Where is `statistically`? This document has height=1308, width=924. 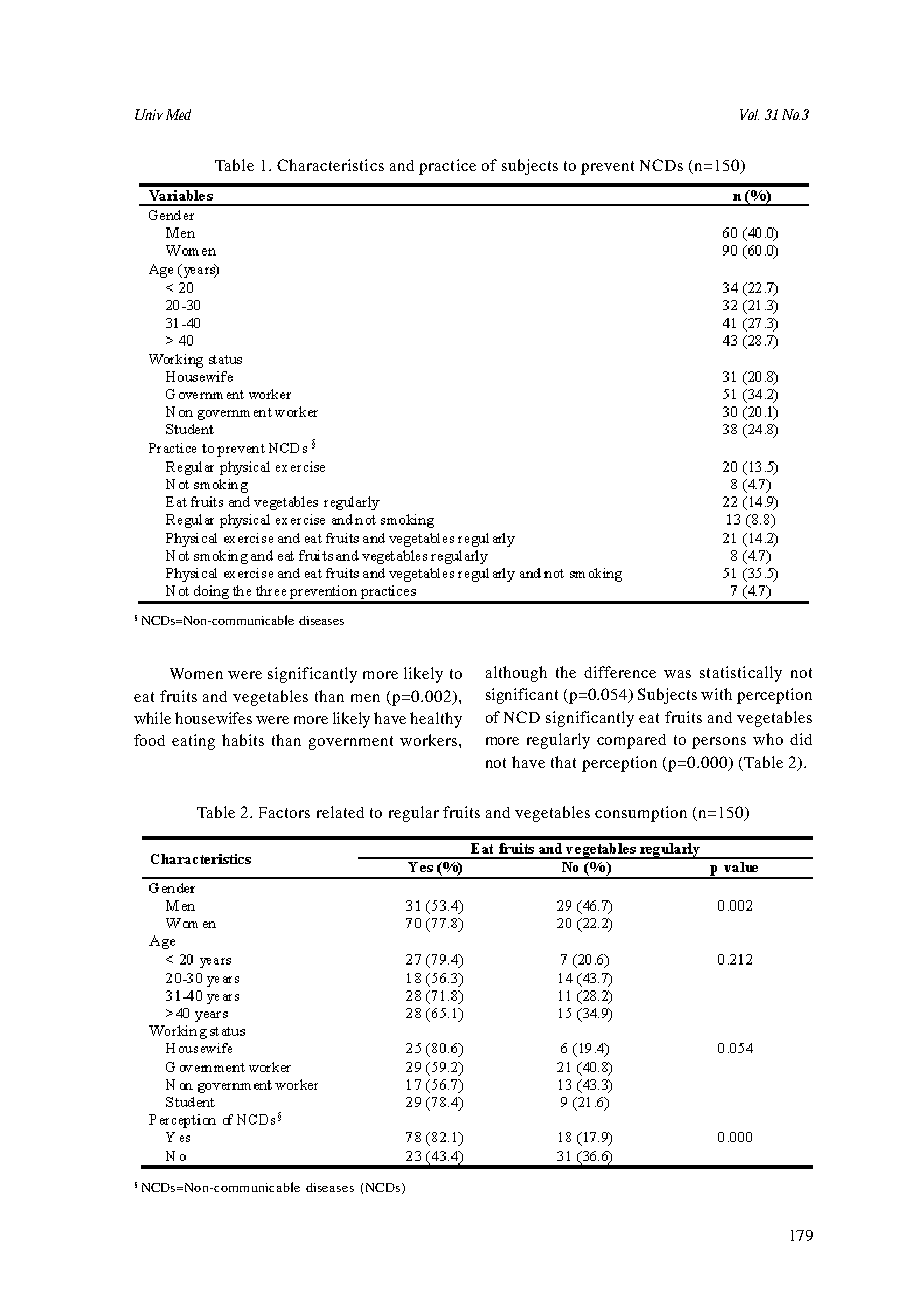
statistically is located at coordinates (741, 674).
